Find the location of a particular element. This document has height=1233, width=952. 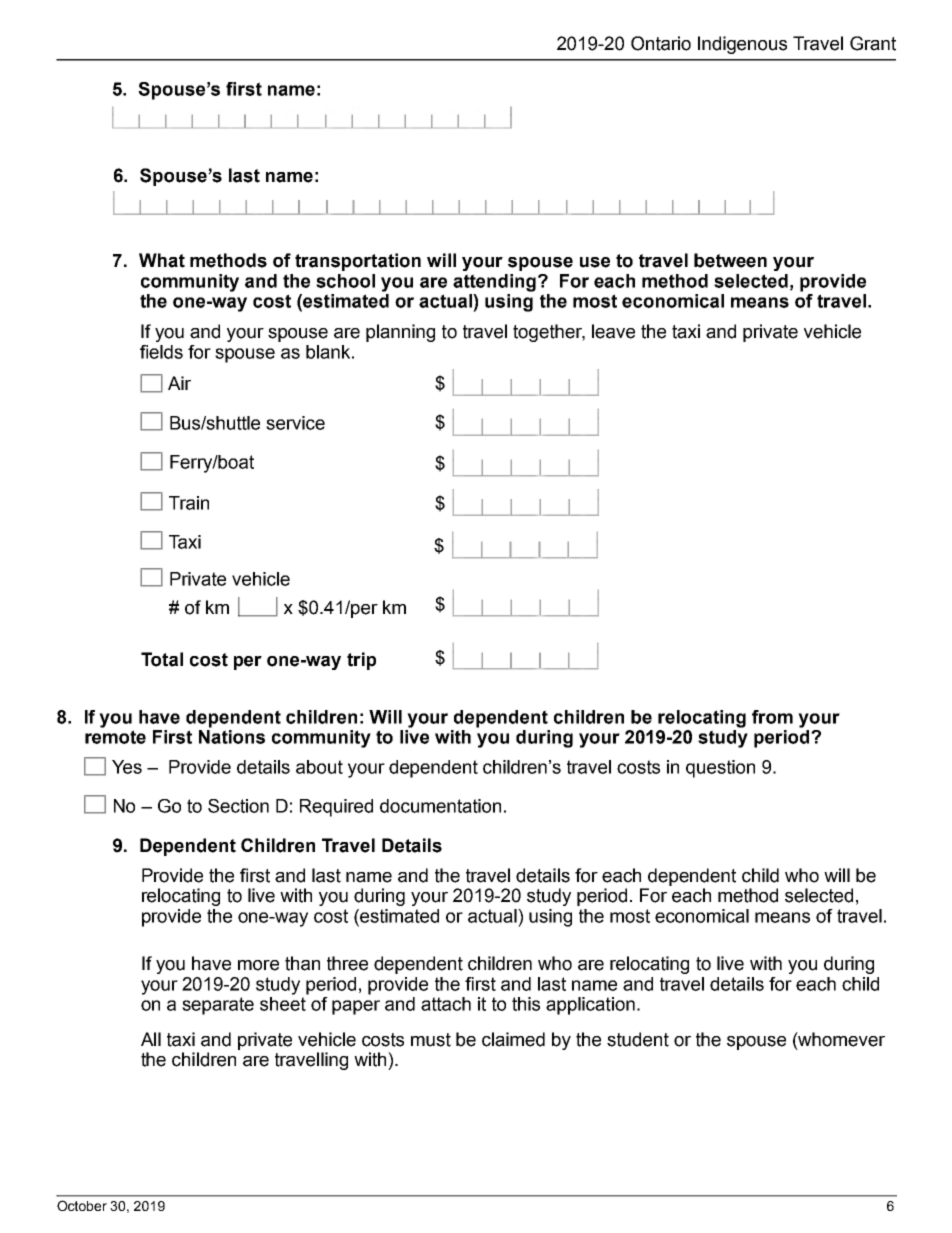

Ontario is located at coordinates (661, 43).
